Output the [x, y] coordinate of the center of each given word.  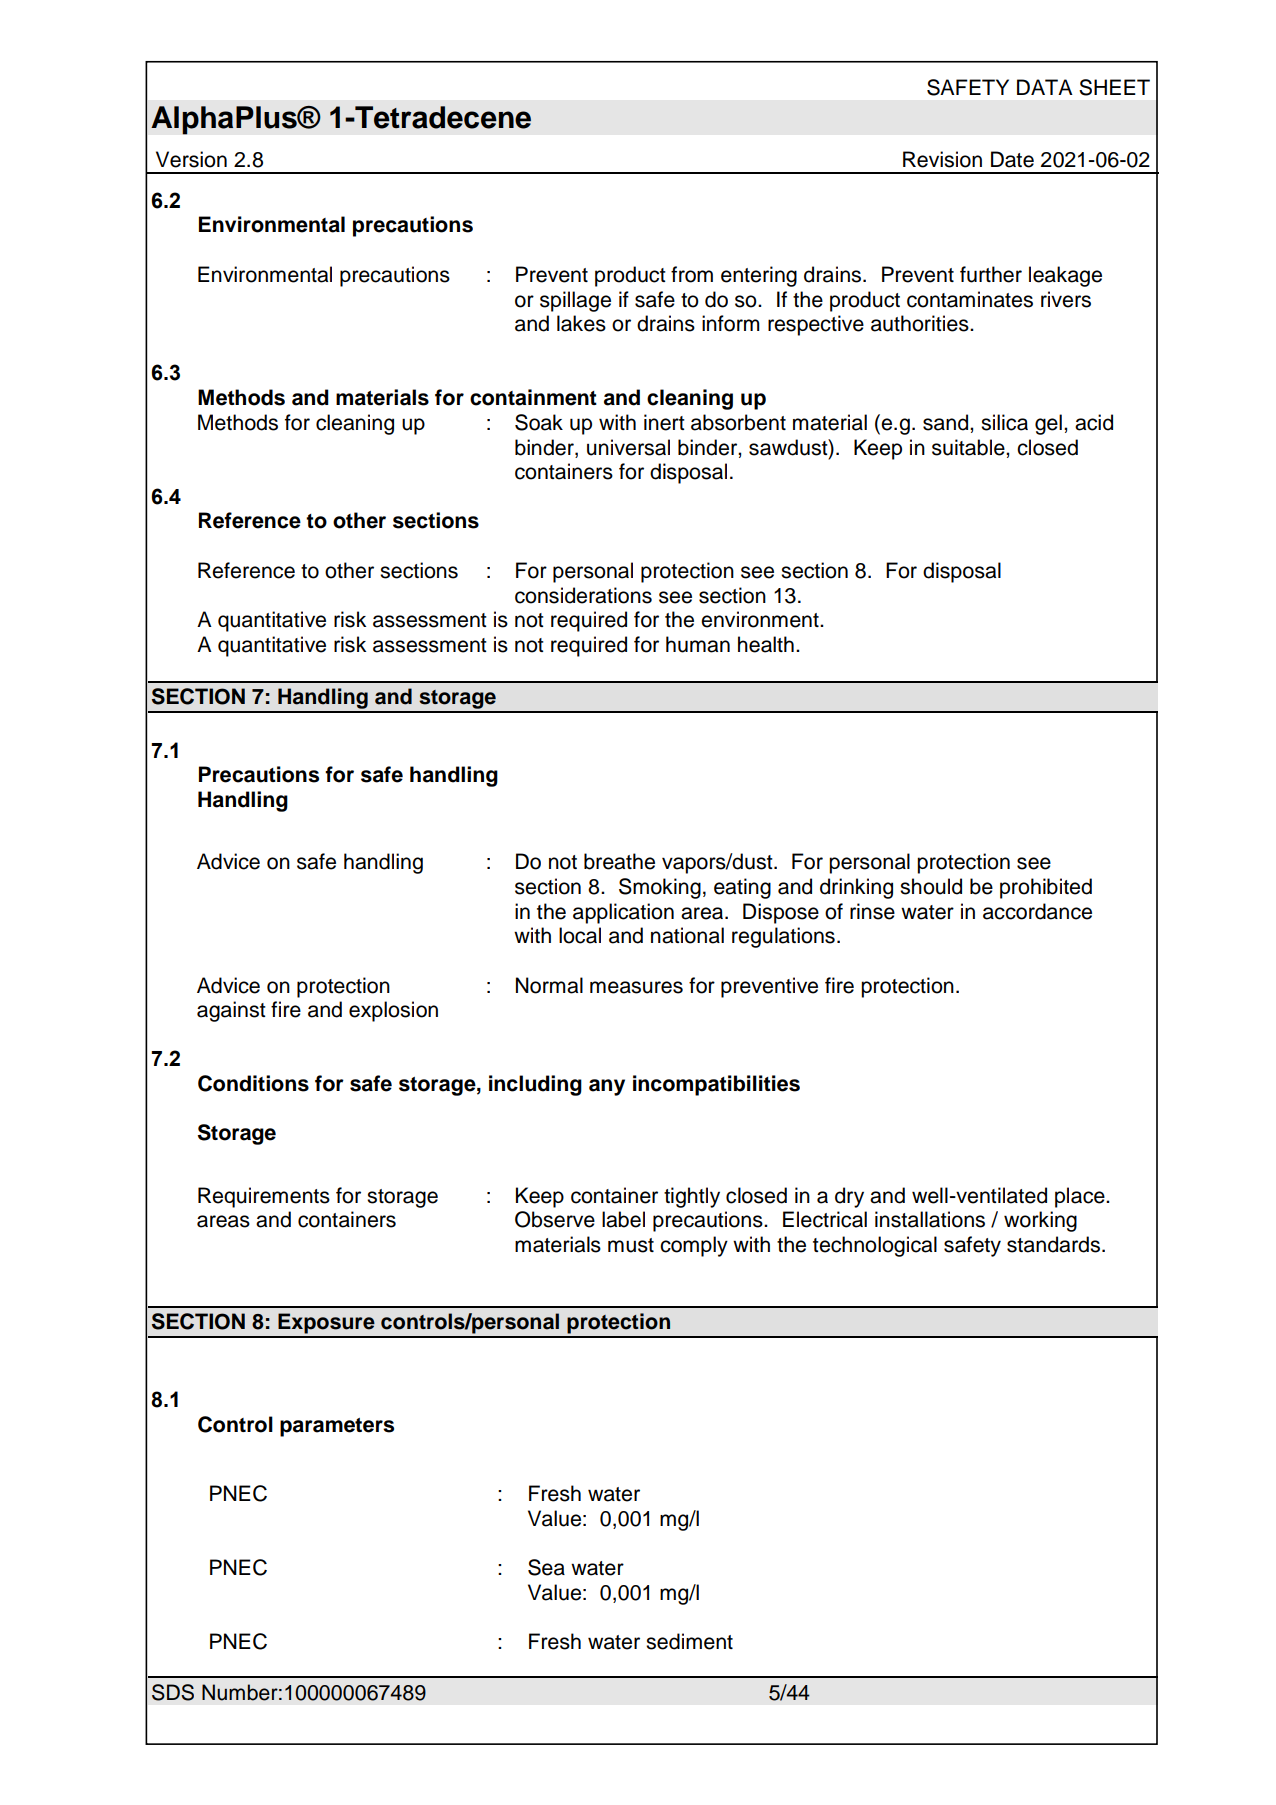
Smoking [660, 888]
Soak [539, 422]
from [692, 274]
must [631, 1245]
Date [1012, 159]
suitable [969, 447]
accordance [1037, 911]
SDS [173, 1692]
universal [628, 447]
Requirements [264, 1197]
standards [1053, 1244]
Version [191, 159]
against [231, 1011]
